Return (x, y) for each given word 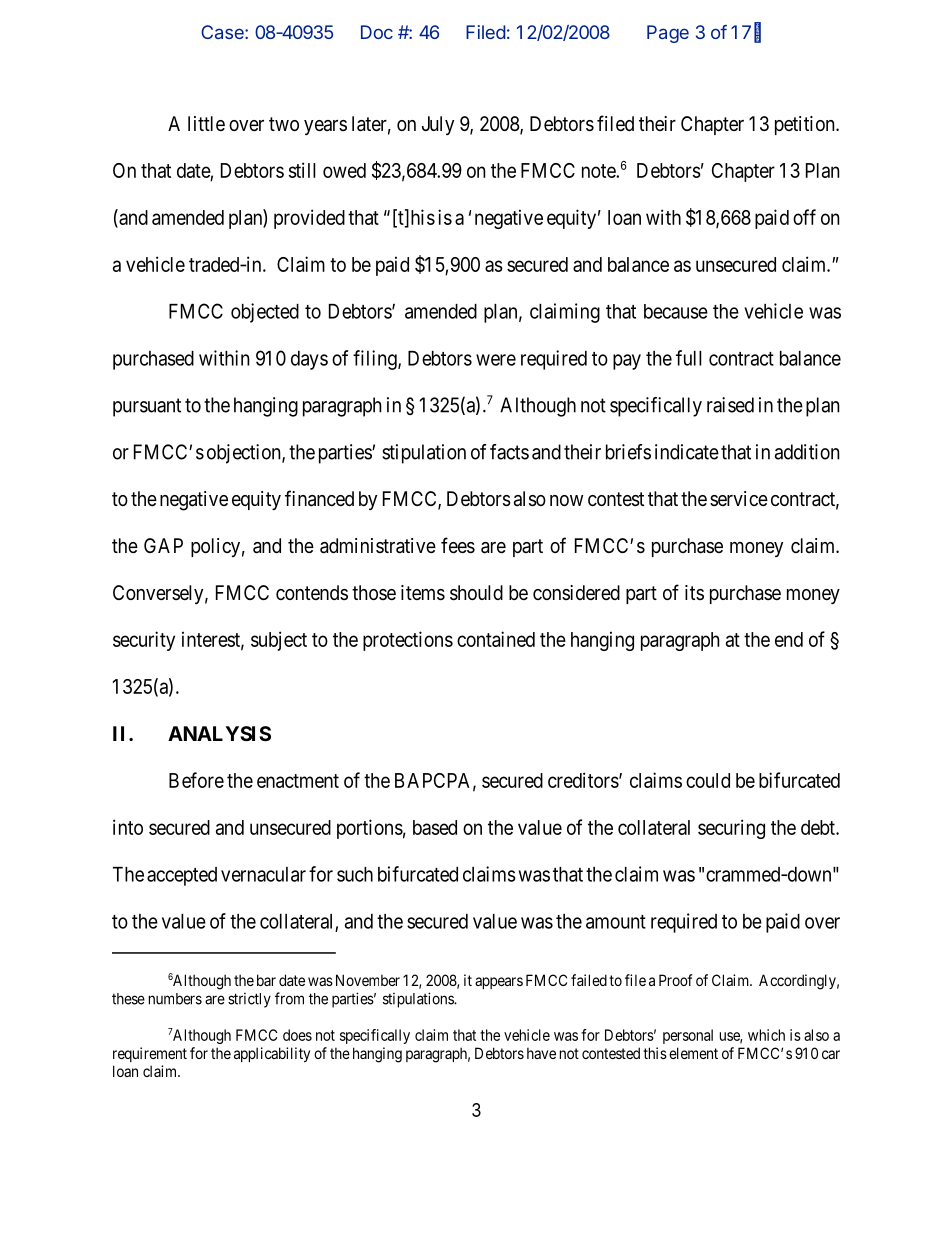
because (676, 311)
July (438, 125)
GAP (163, 545)
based (435, 827)
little (206, 123)
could (708, 780)
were (496, 360)
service (739, 498)
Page (668, 34)
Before (196, 780)
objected (265, 313)
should (476, 593)
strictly (249, 1000)
